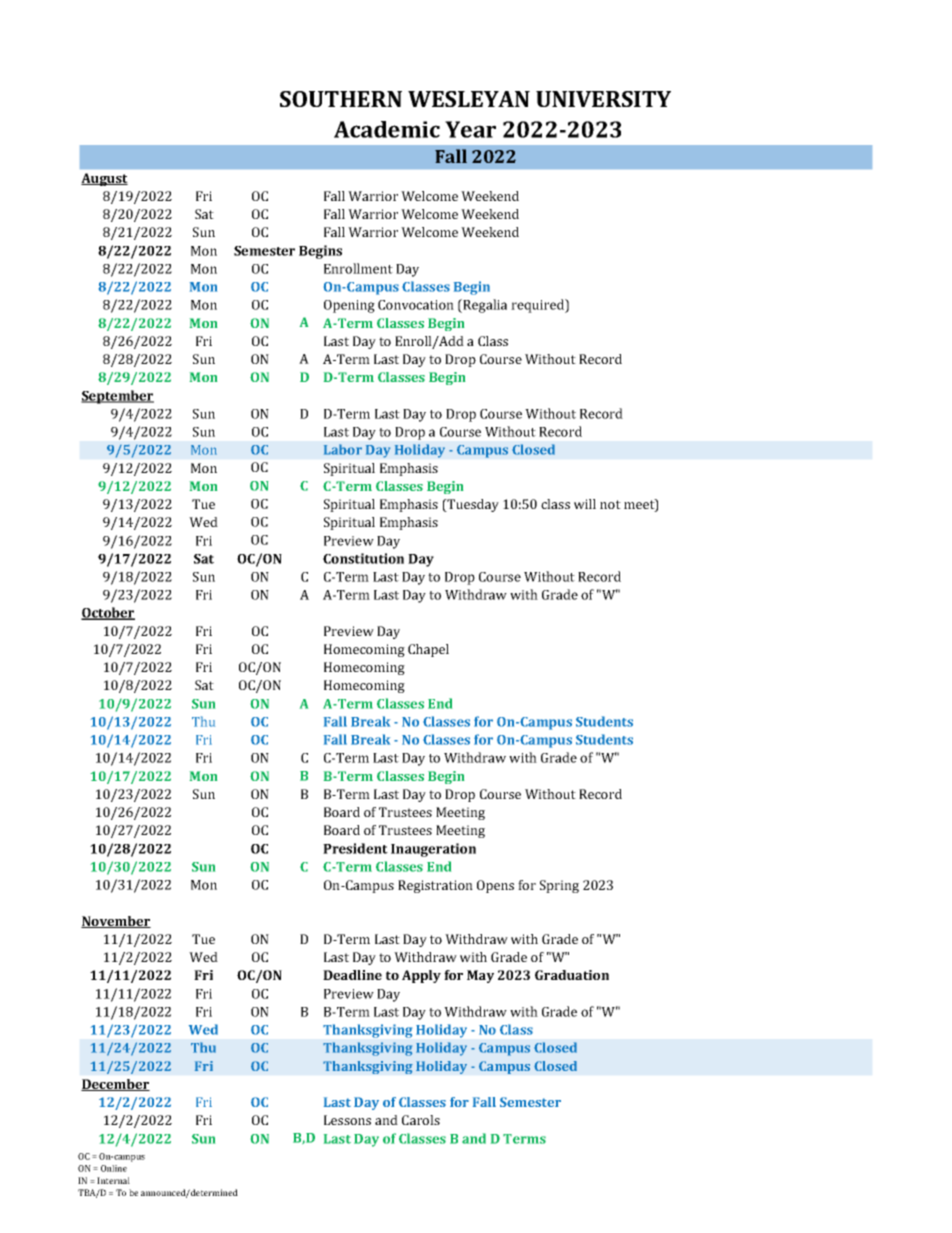 This page has width=952, height=1233. I want to click on Academic, so click(387, 129).
